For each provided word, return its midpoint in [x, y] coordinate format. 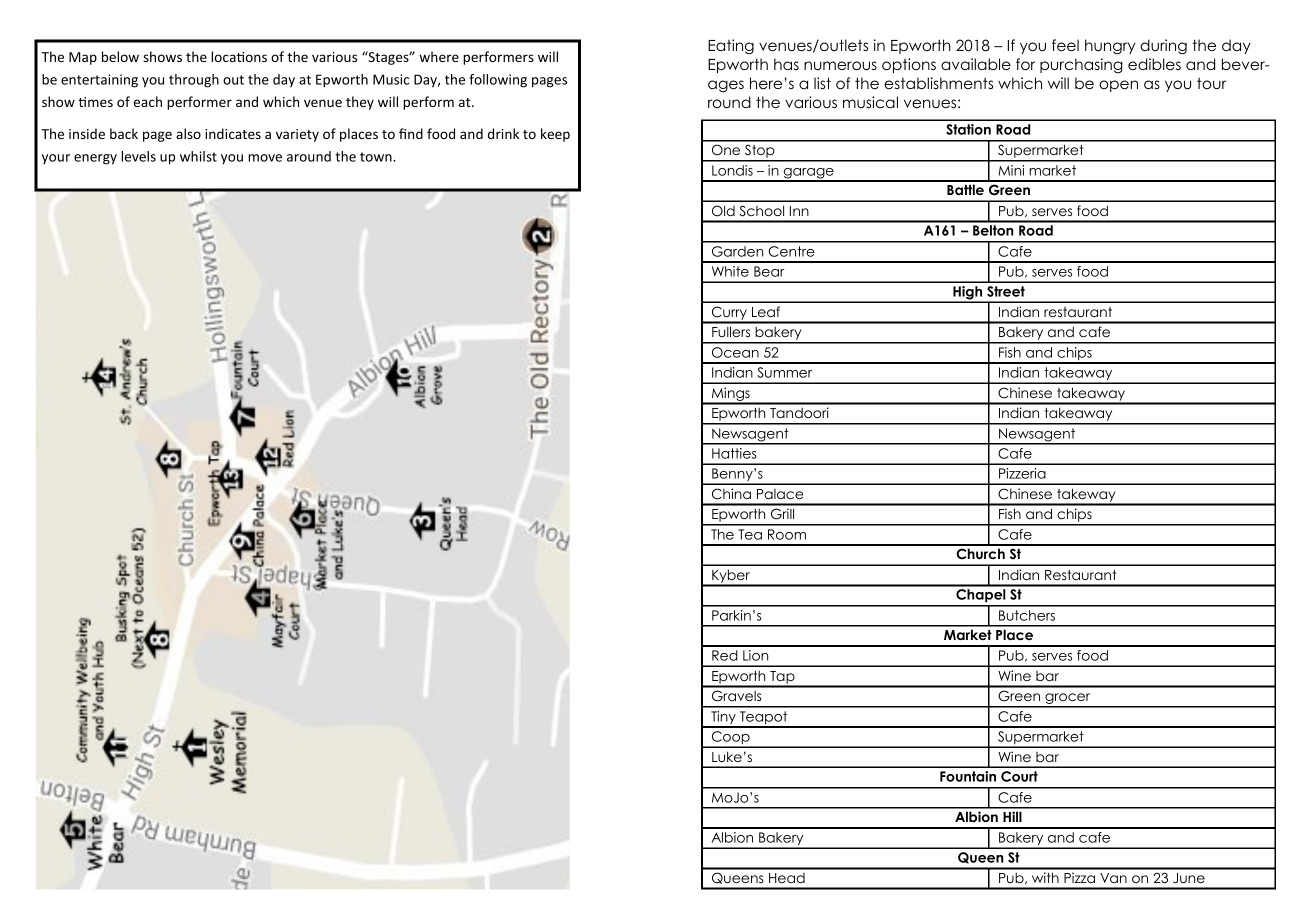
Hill [1012, 816]
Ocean [735, 352]
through [194, 81]
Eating [731, 47]
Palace [780, 494]
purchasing [1081, 66]
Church [980, 554]
